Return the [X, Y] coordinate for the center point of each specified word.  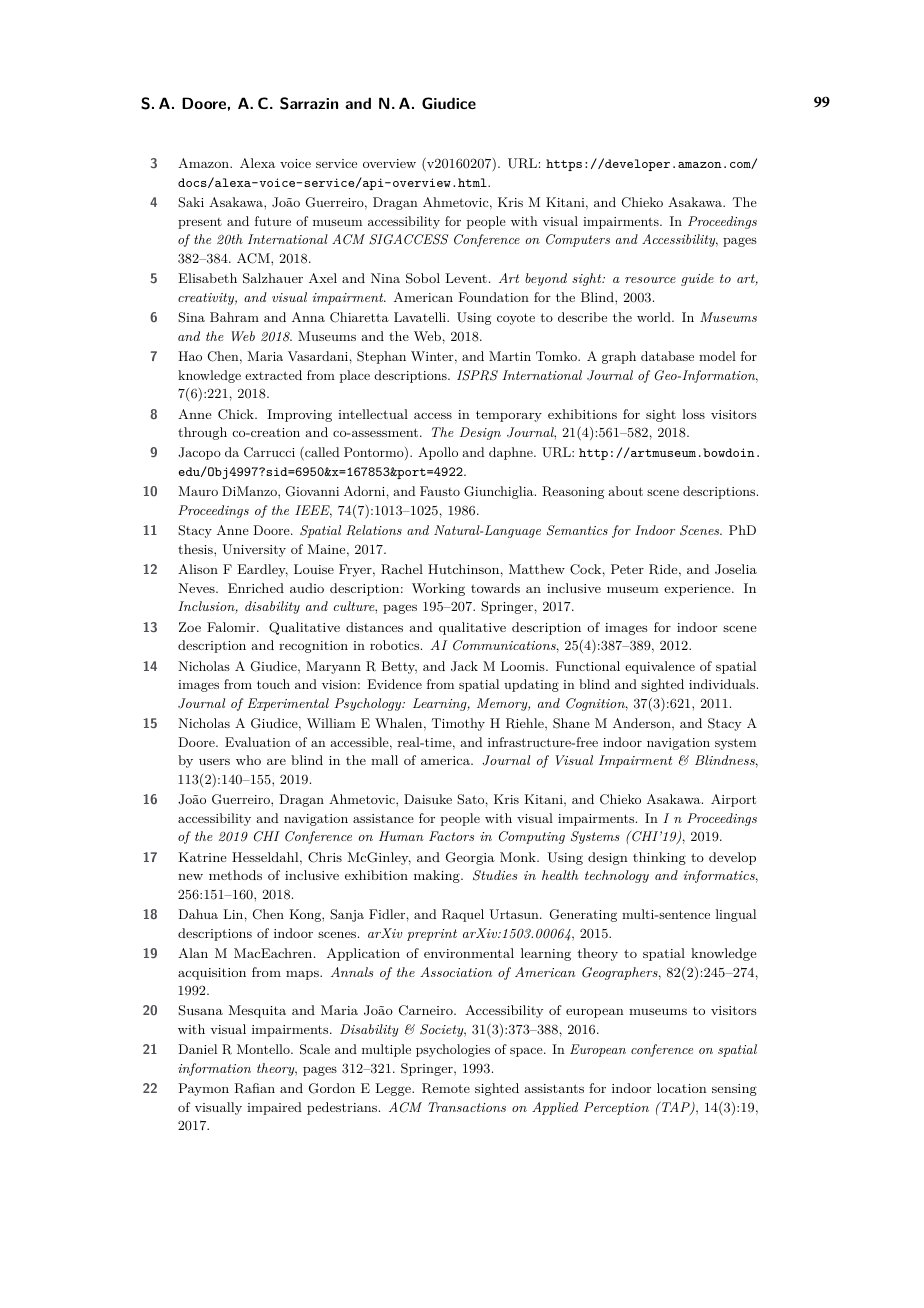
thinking [659, 858]
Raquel [463, 915]
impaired [274, 1108]
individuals [722, 684]
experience [698, 590]
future [273, 221]
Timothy [458, 724]
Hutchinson [463, 569]
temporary [509, 416]
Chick [237, 414]
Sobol [423, 278]
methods [235, 875]
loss [693, 414]
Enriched [256, 588]
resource [650, 280]
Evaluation [258, 742]
